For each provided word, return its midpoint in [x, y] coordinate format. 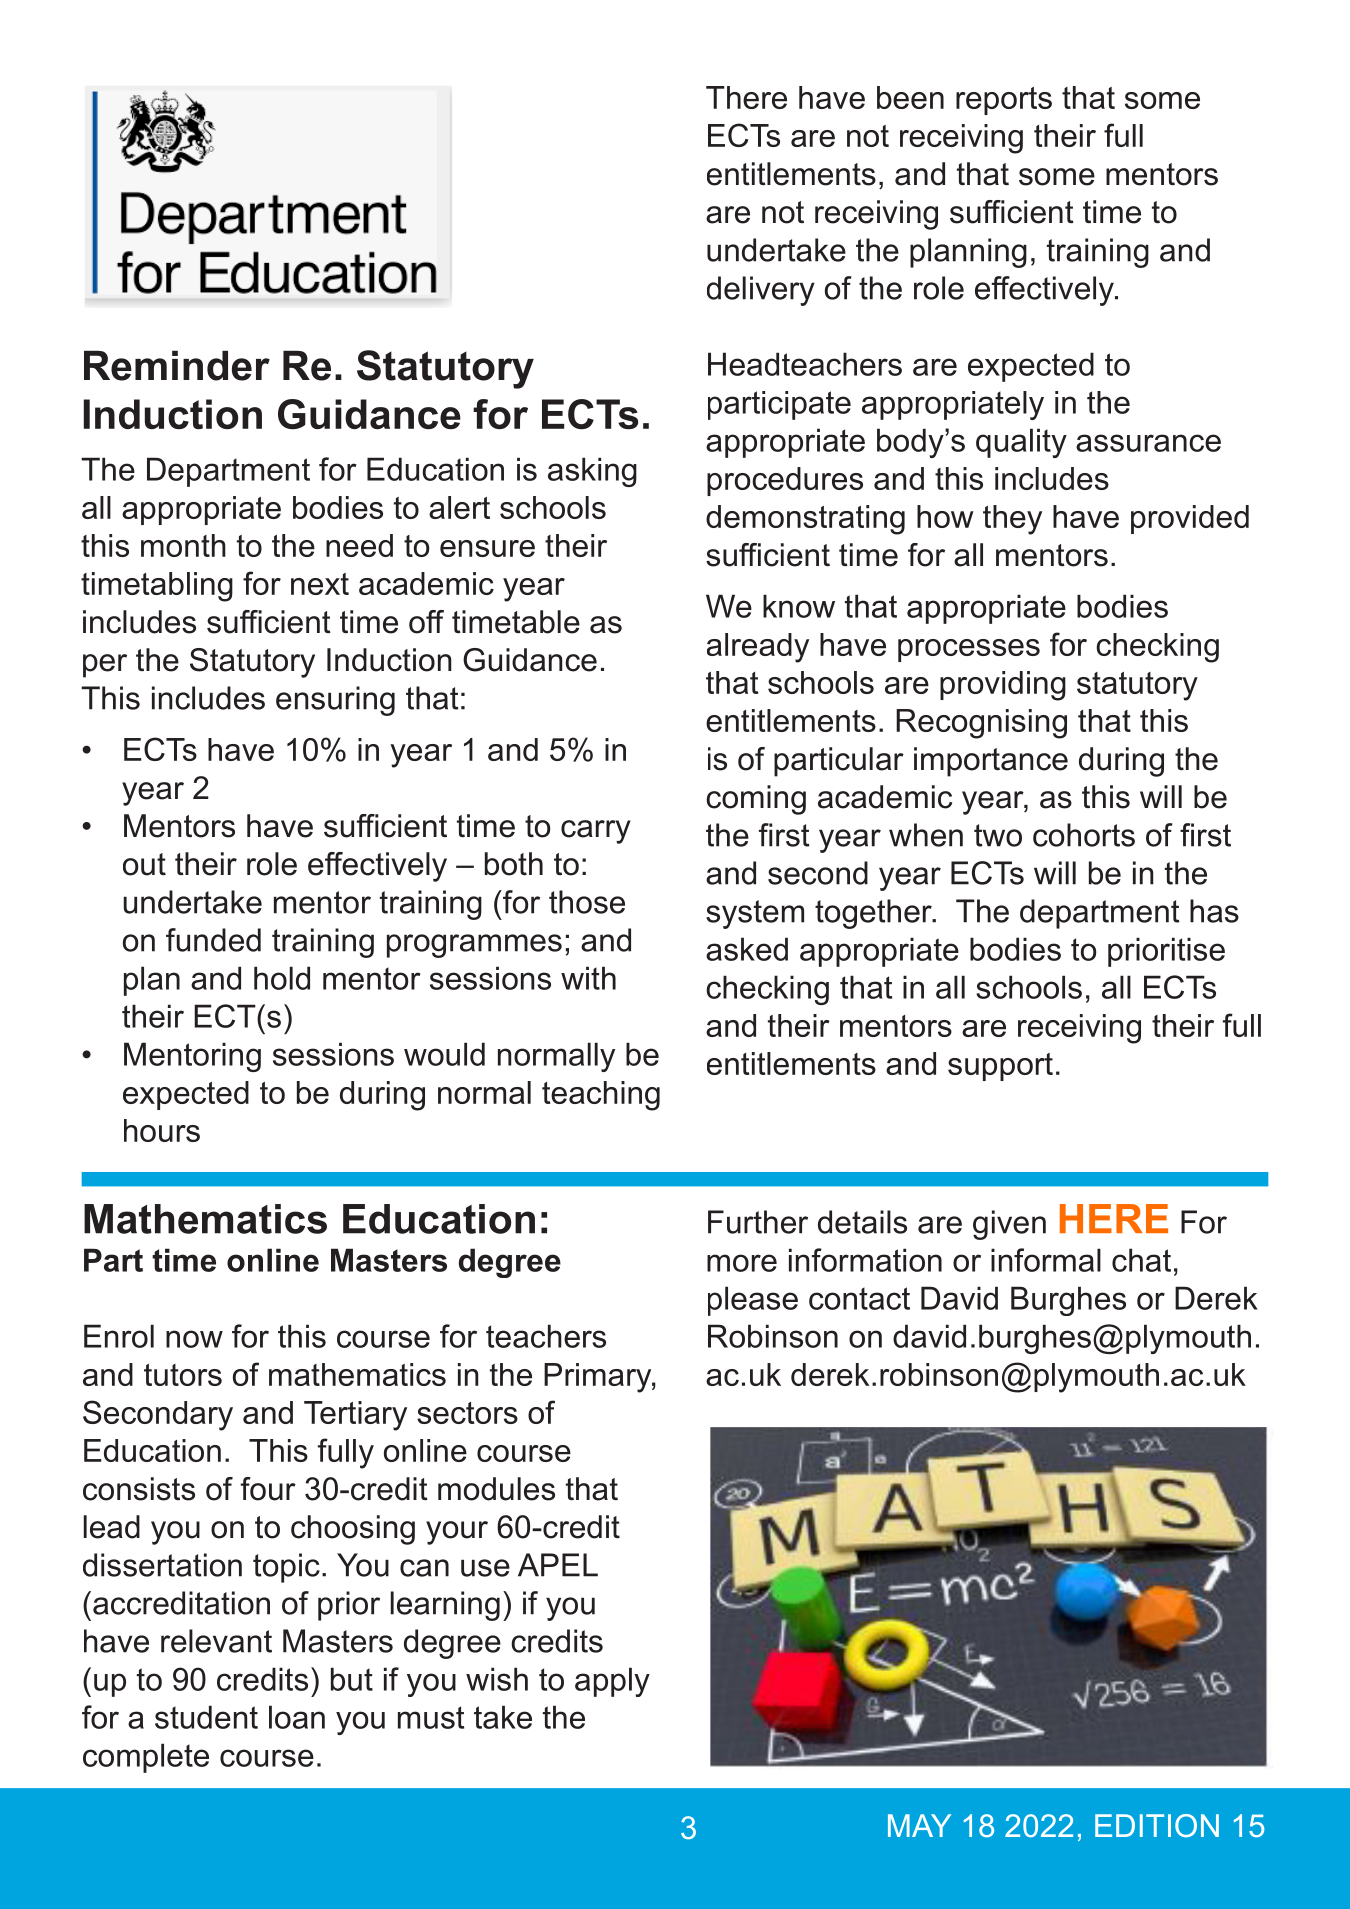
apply [612, 1682]
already [758, 648]
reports [1004, 101]
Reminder [177, 365]
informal [1046, 1260]
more [742, 1263]
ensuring [335, 701]
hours [162, 1130]
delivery [761, 291]
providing [1003, 686]
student [206, 1717]
